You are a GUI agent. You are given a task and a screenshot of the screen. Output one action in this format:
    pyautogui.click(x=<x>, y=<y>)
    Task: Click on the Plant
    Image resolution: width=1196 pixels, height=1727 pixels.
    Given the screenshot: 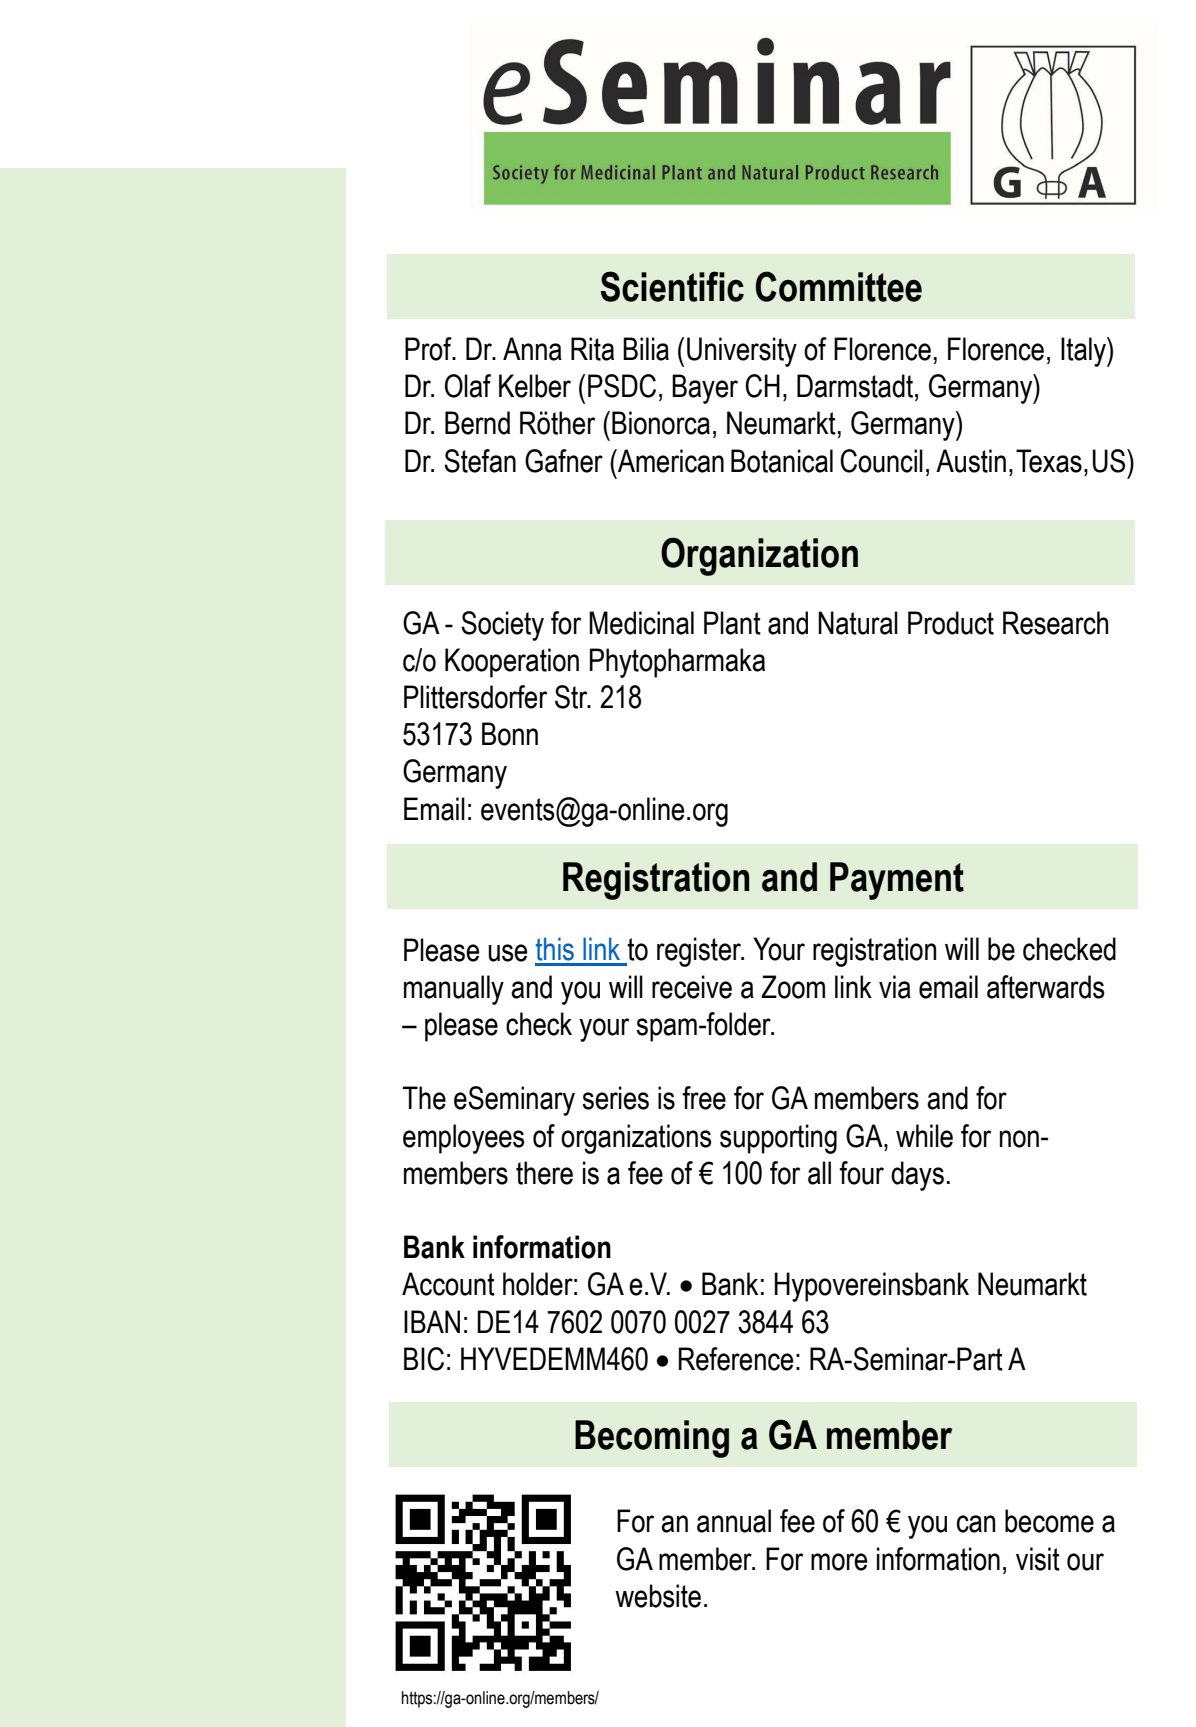 What is the action you would take?
    pyautogui.click(x=732, y=623)
